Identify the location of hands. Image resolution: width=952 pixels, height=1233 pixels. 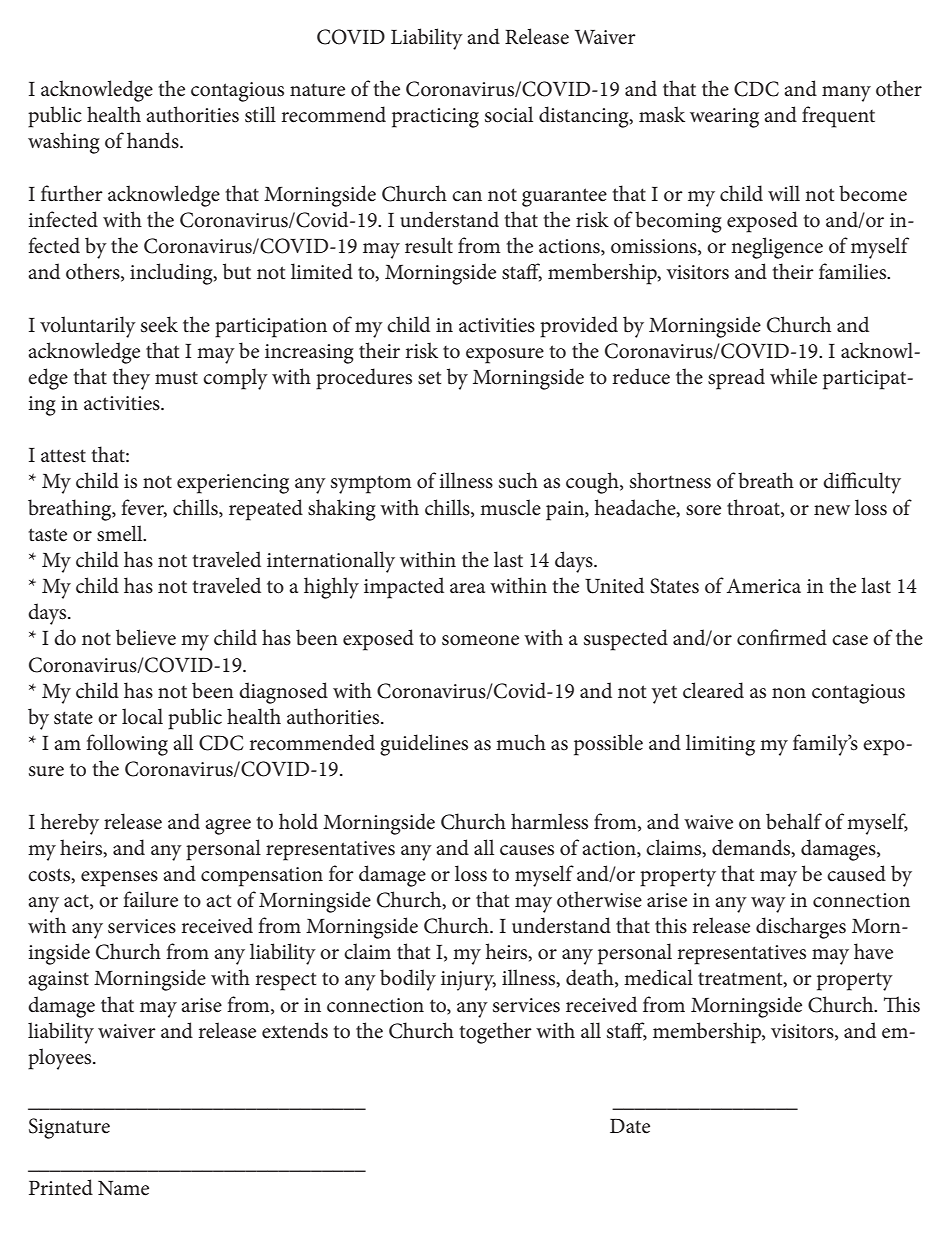
(154, 140).
